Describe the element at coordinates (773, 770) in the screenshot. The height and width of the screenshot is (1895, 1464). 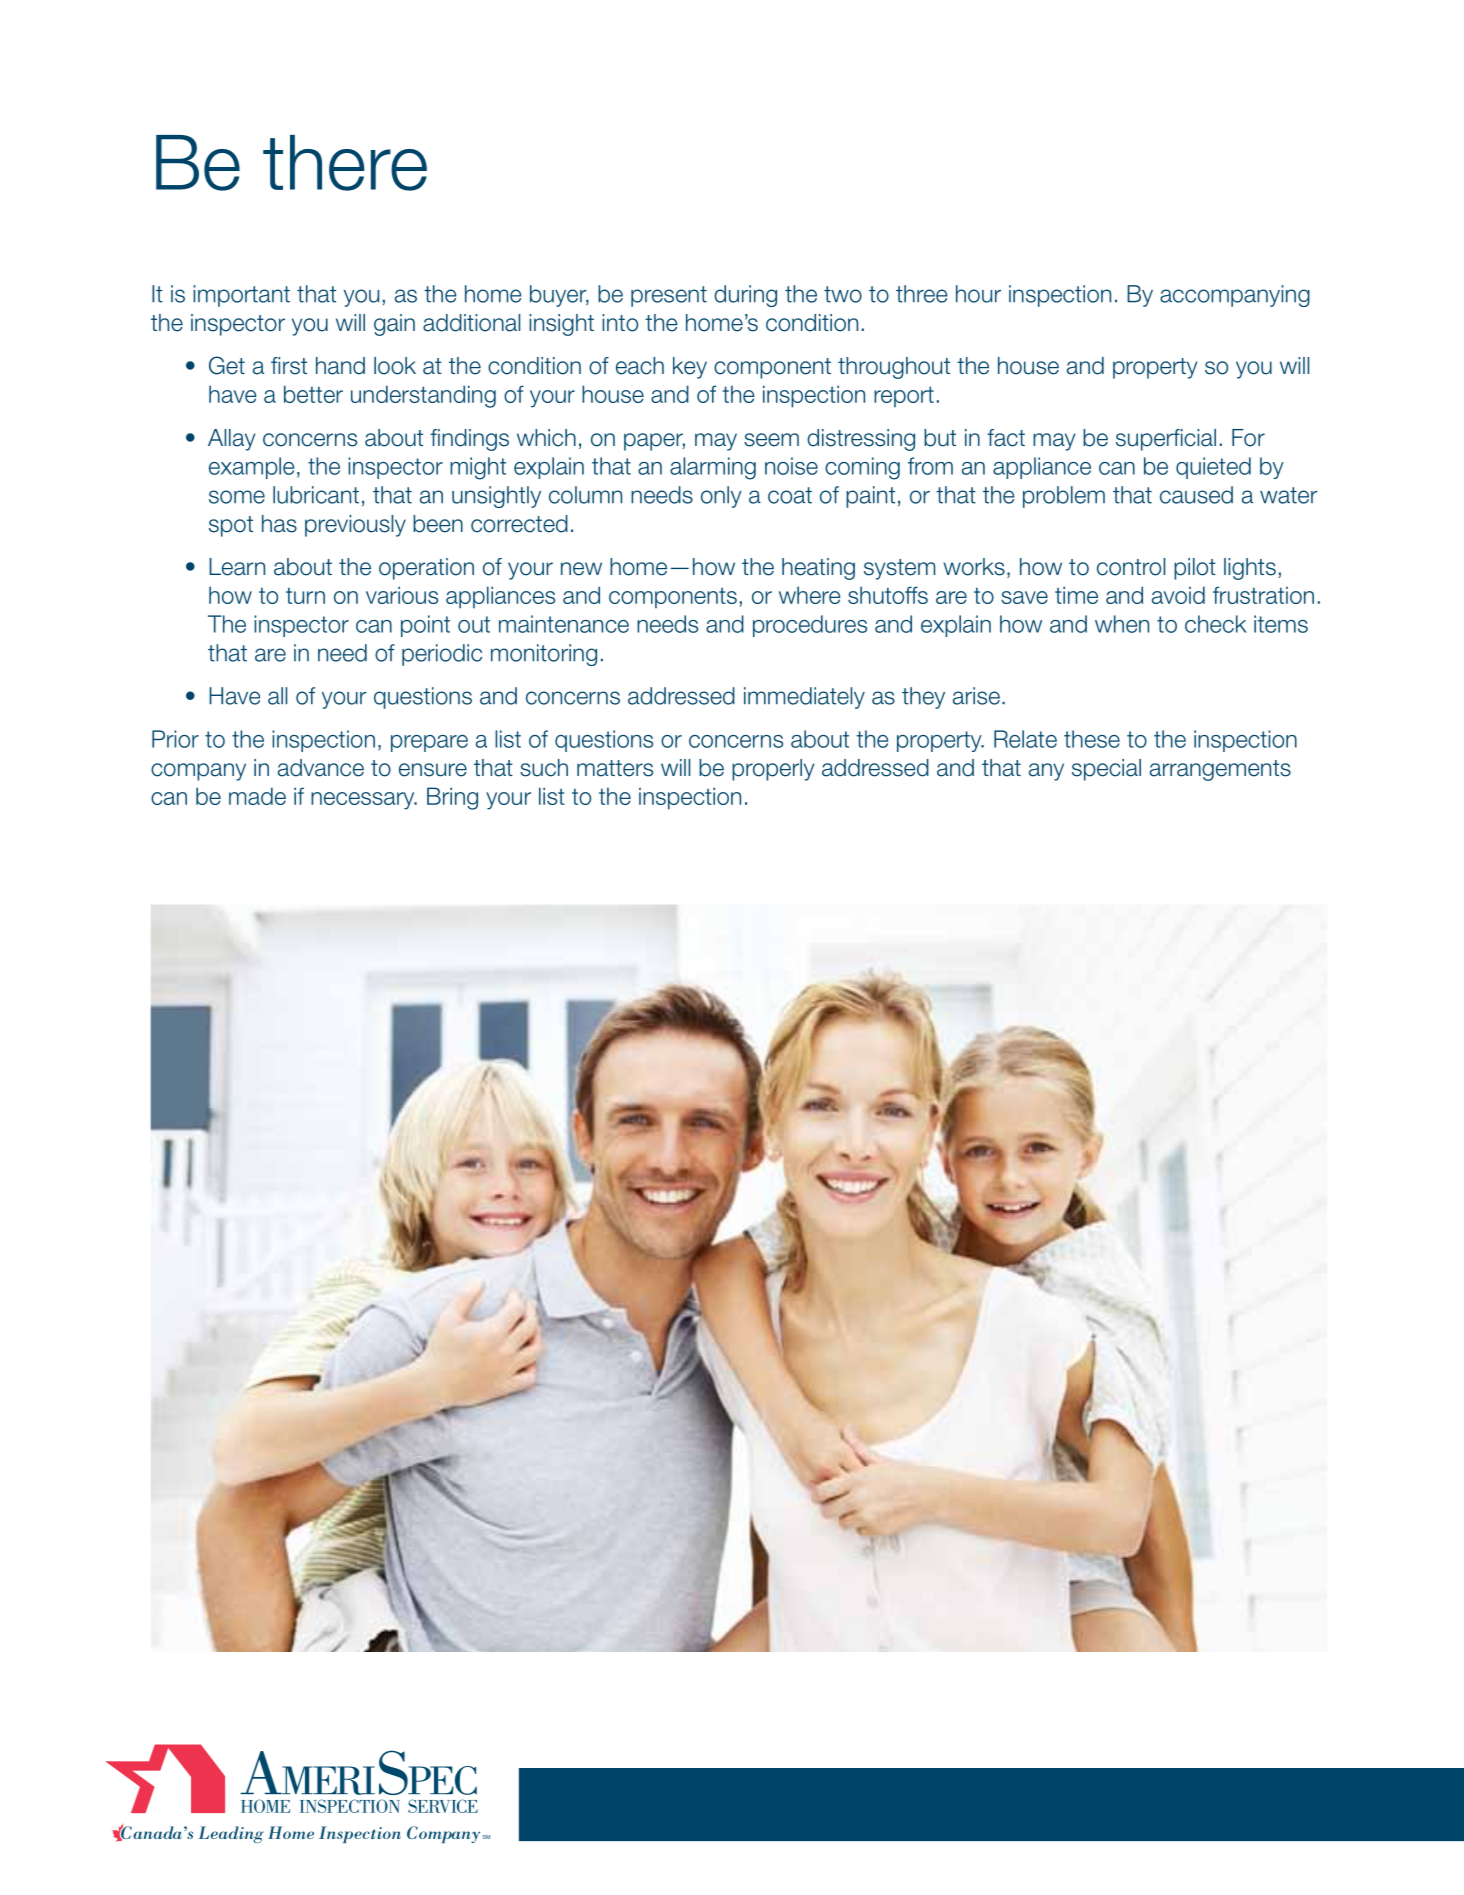
I see `properly` at that location.
